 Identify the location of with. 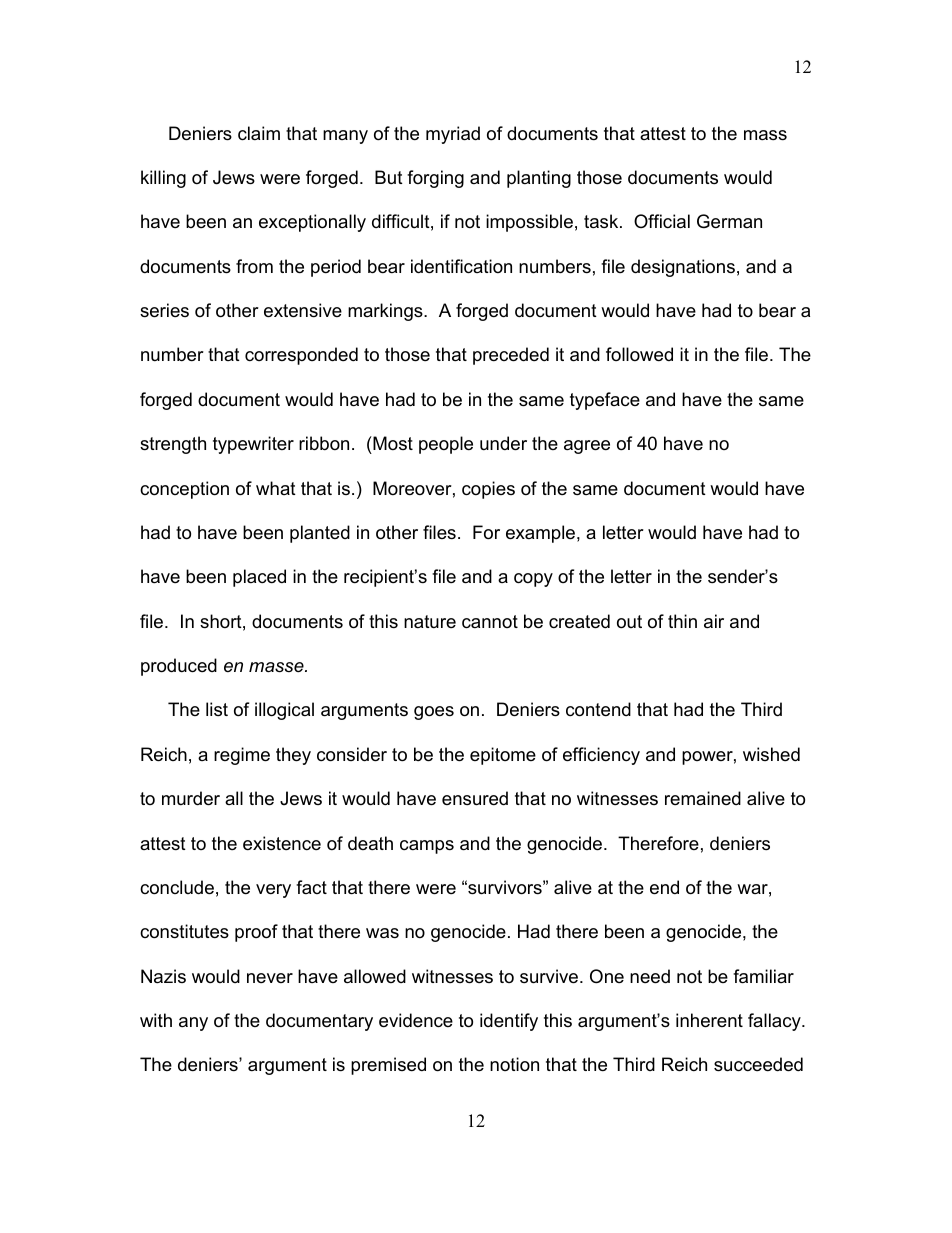
(156, 1020).
